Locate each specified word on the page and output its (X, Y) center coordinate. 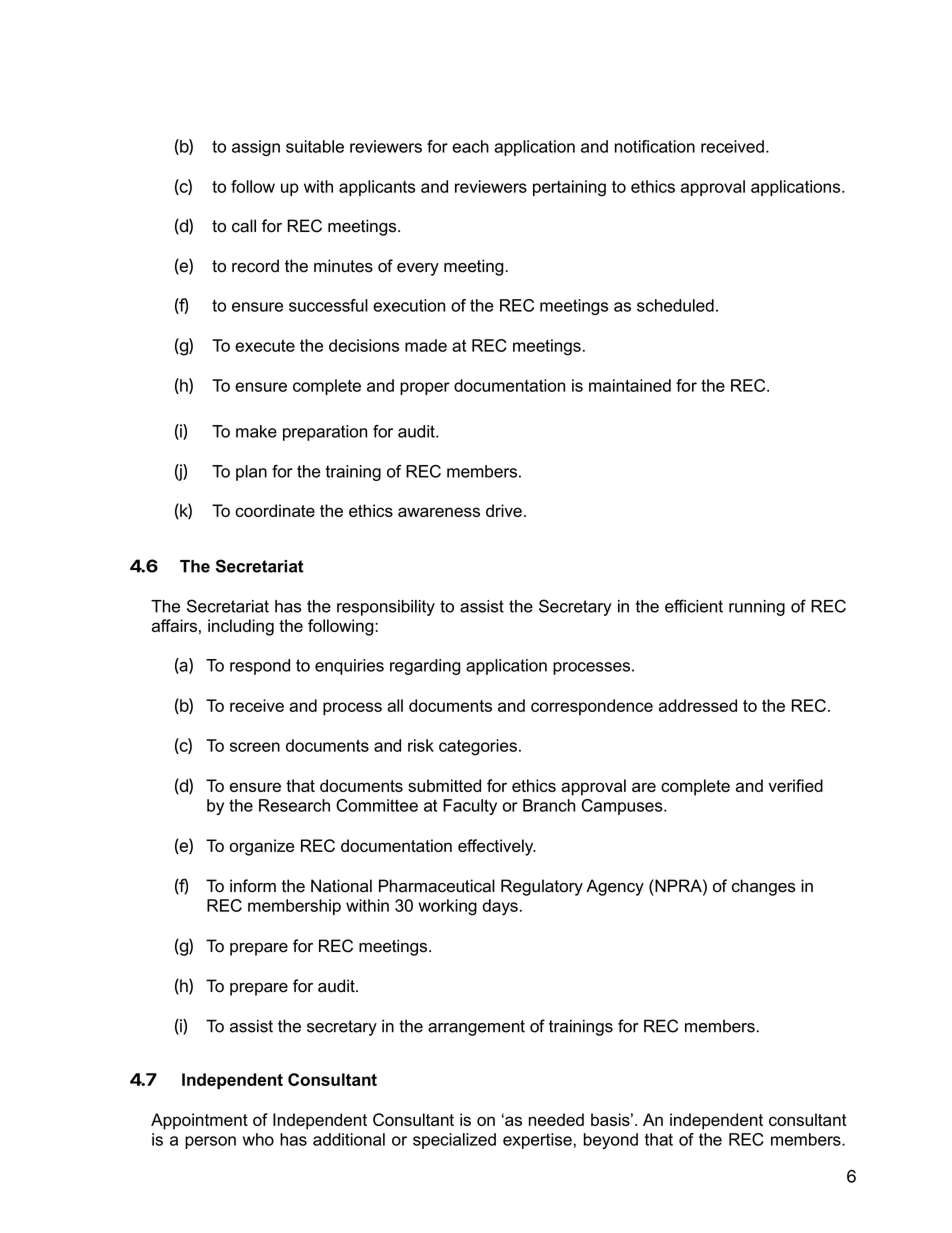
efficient (694, 606)
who (258, 1139)
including (241, 627)
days (500, 907)
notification (655, 146)
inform (253, 886)
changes (763, 887)
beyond (611, 1141)
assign (256, 148)
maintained (630, 385)
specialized (454, 1141)
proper (425, 388)
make (256, 431)
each (470, 146)
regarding (425, 667)
